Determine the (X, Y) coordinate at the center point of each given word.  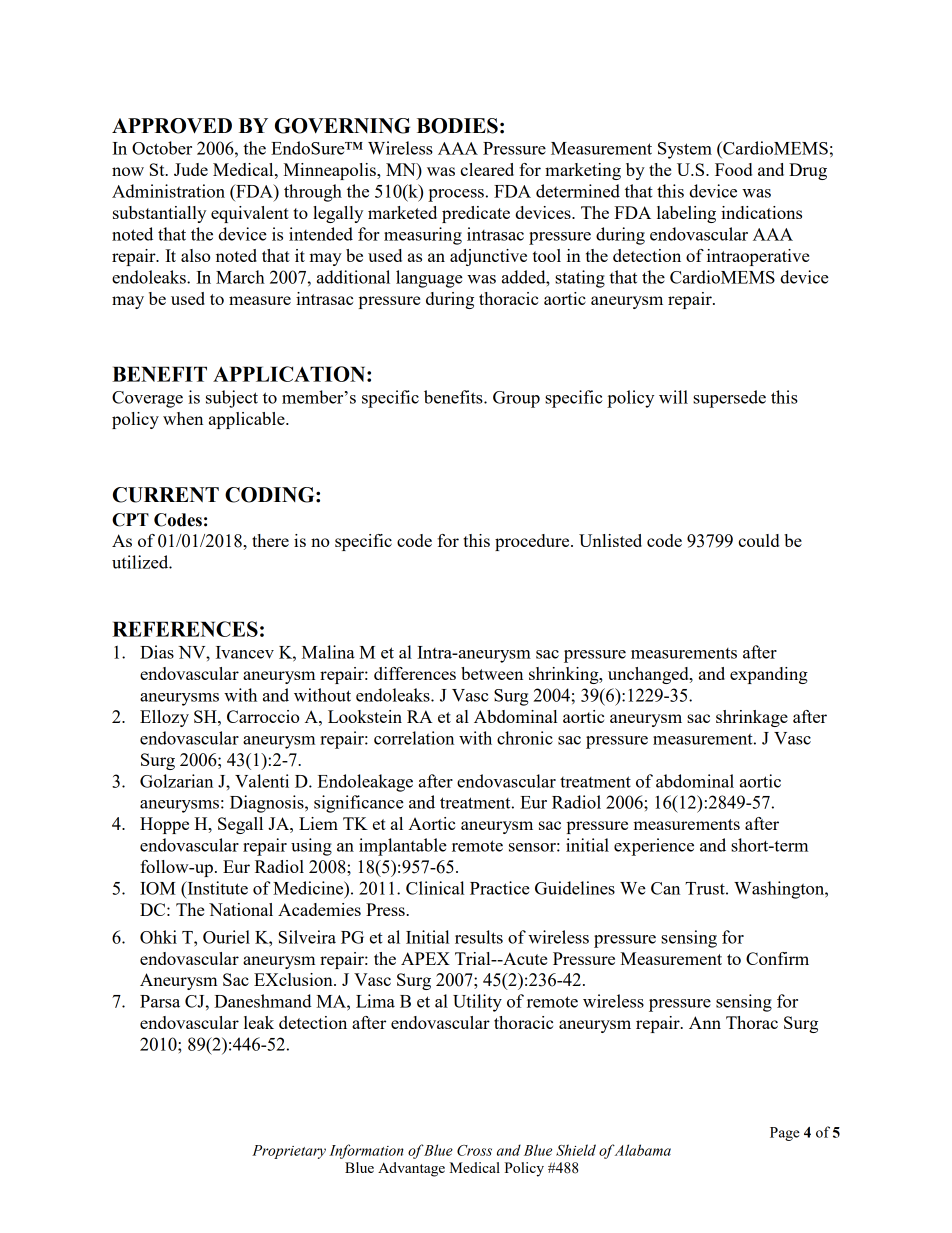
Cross (474, 1150)
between (492, 673)
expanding (769, 675)
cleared (487, 169)
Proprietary (289, 1152)
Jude (191, 169)
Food (733, 169)
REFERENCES (185, 629)
